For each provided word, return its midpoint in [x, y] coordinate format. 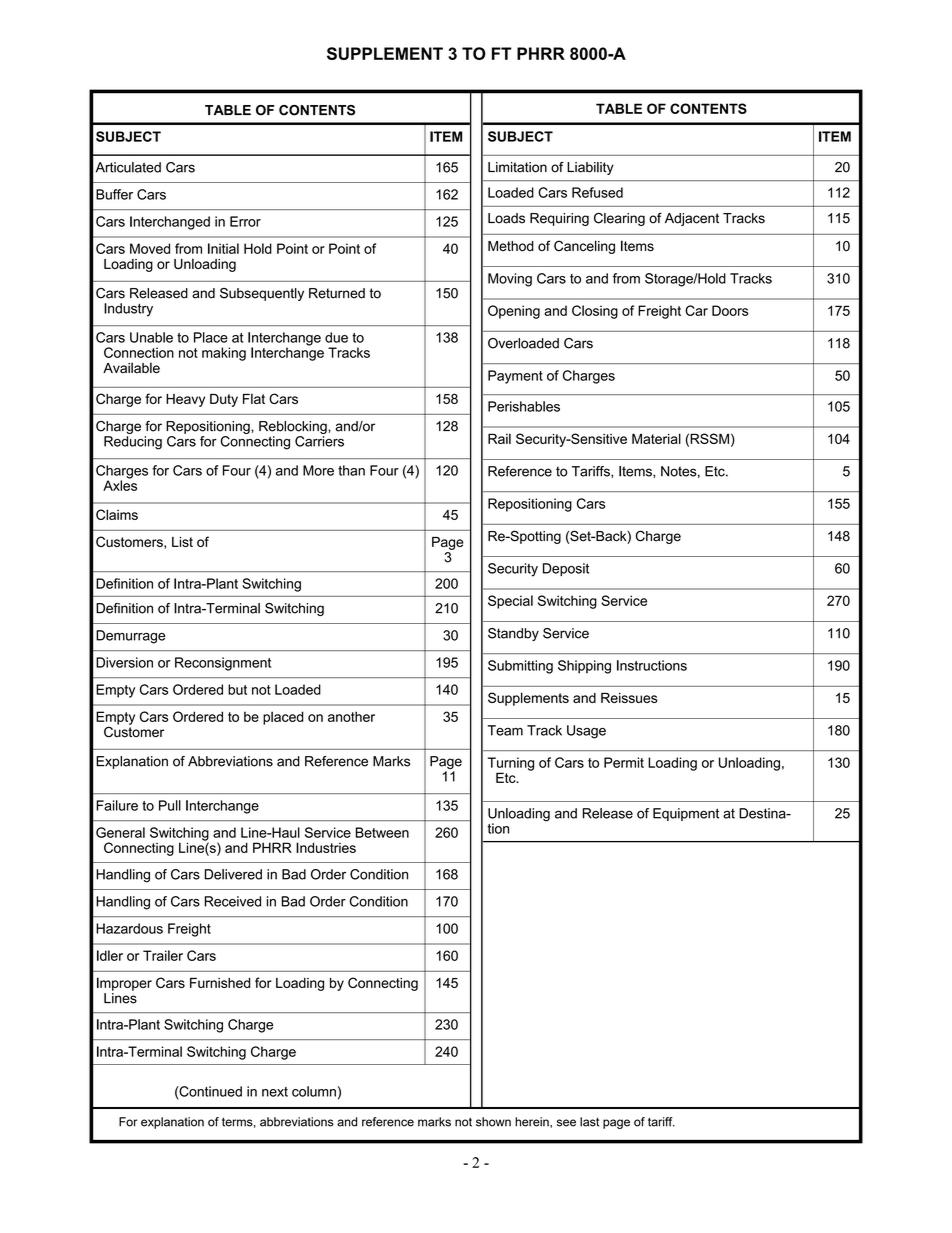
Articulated [128, 167]
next [275, 1092]
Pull [170, 805]
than [351, 470]
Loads [506, 218]
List [182, 542]
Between [382, 832]
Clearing [619, 219]
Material [656, 438]
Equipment [686, 814]
